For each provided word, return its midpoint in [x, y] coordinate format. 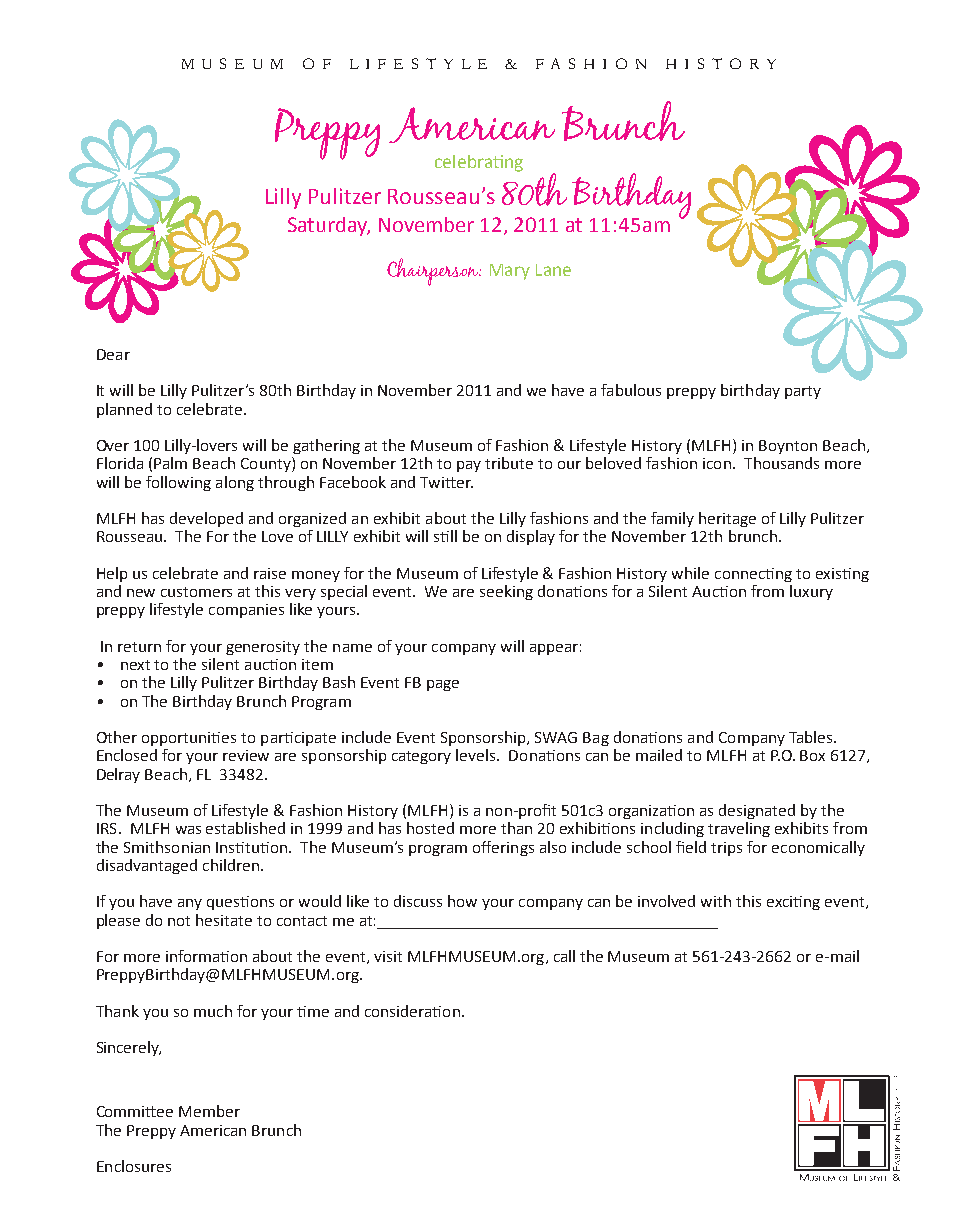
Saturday [329, 226]
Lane [553, 270]
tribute [509, 463]
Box [812, 755]
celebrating [479, 163]
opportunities [189, 739]
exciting [793, 903]
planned [124, 410]
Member [209, 1111]
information [206, 956]
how [462, 901]
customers [196, 592]
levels [477, 755]
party [803, 392]
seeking [506, 592]
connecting [753, 575]
